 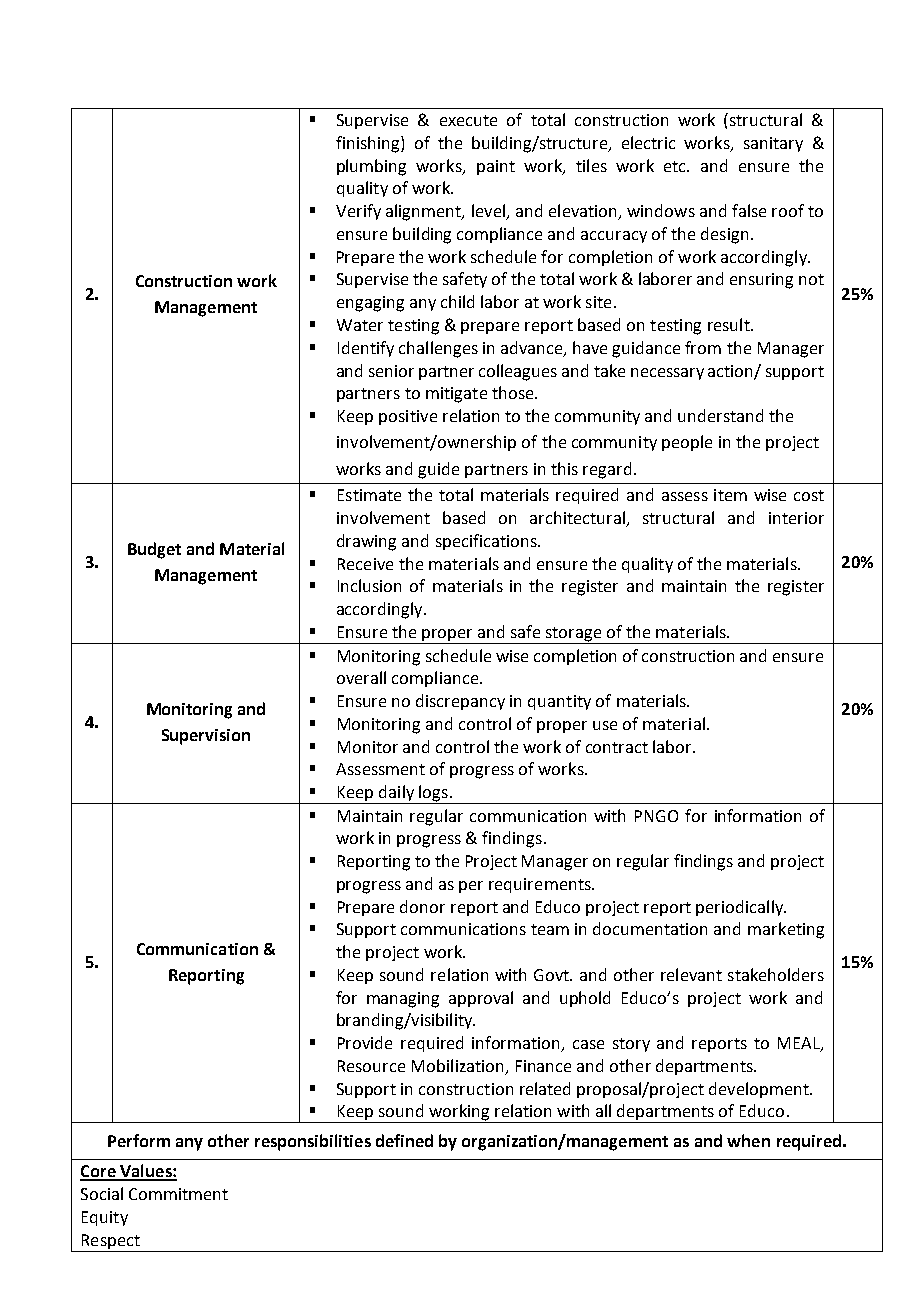 I want to click on use, so click(x=605, y=725).
